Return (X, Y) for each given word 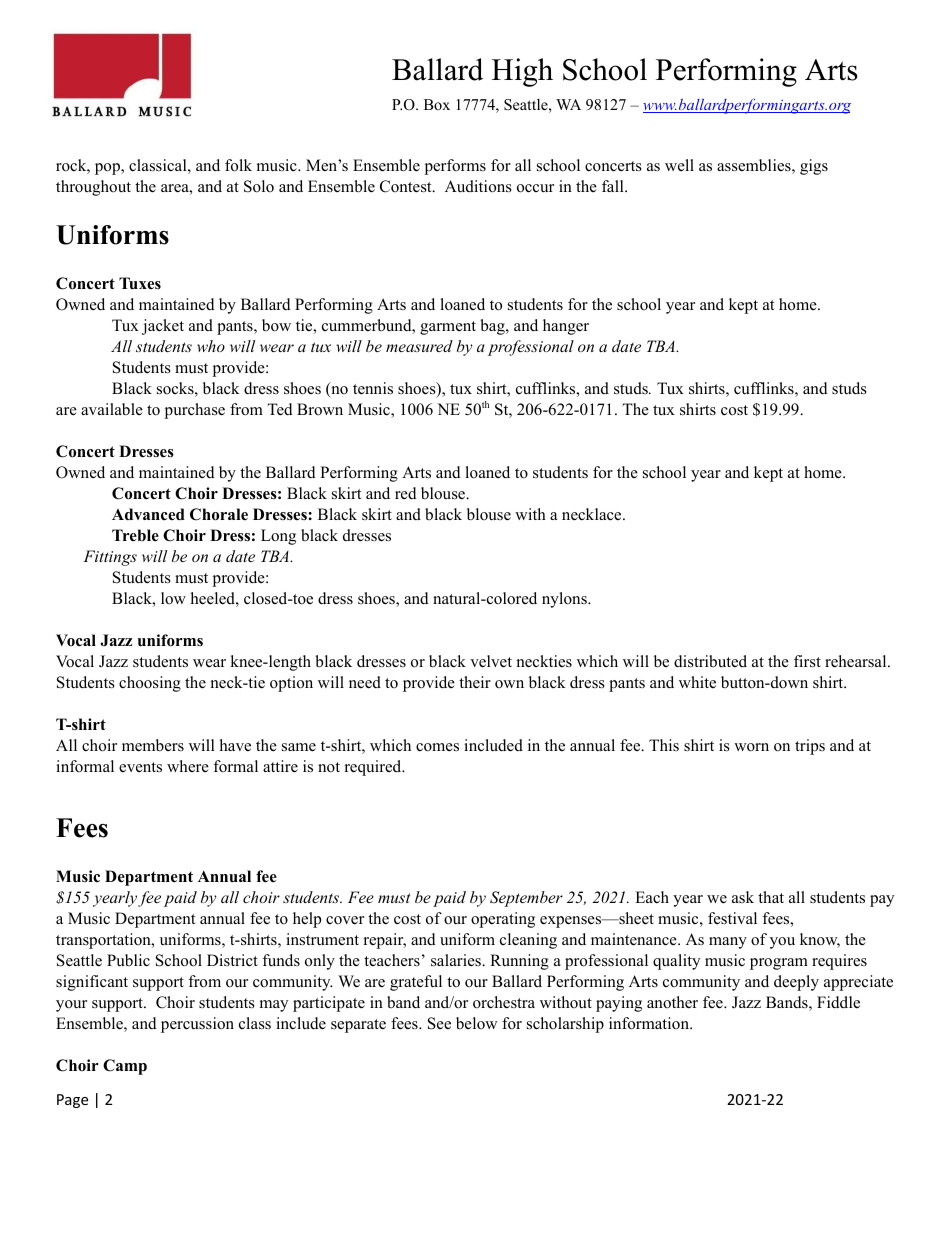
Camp (125, 1067)
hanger (566, 327)
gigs (814, 167)
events (140, 767)
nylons (565, 600)
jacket (163, 327)
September (526, 899)
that (771, 897)
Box (437, 104)
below (476, 1023)
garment (448, 328)
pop (108, 169)
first (807, 661)
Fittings (110, 558)
